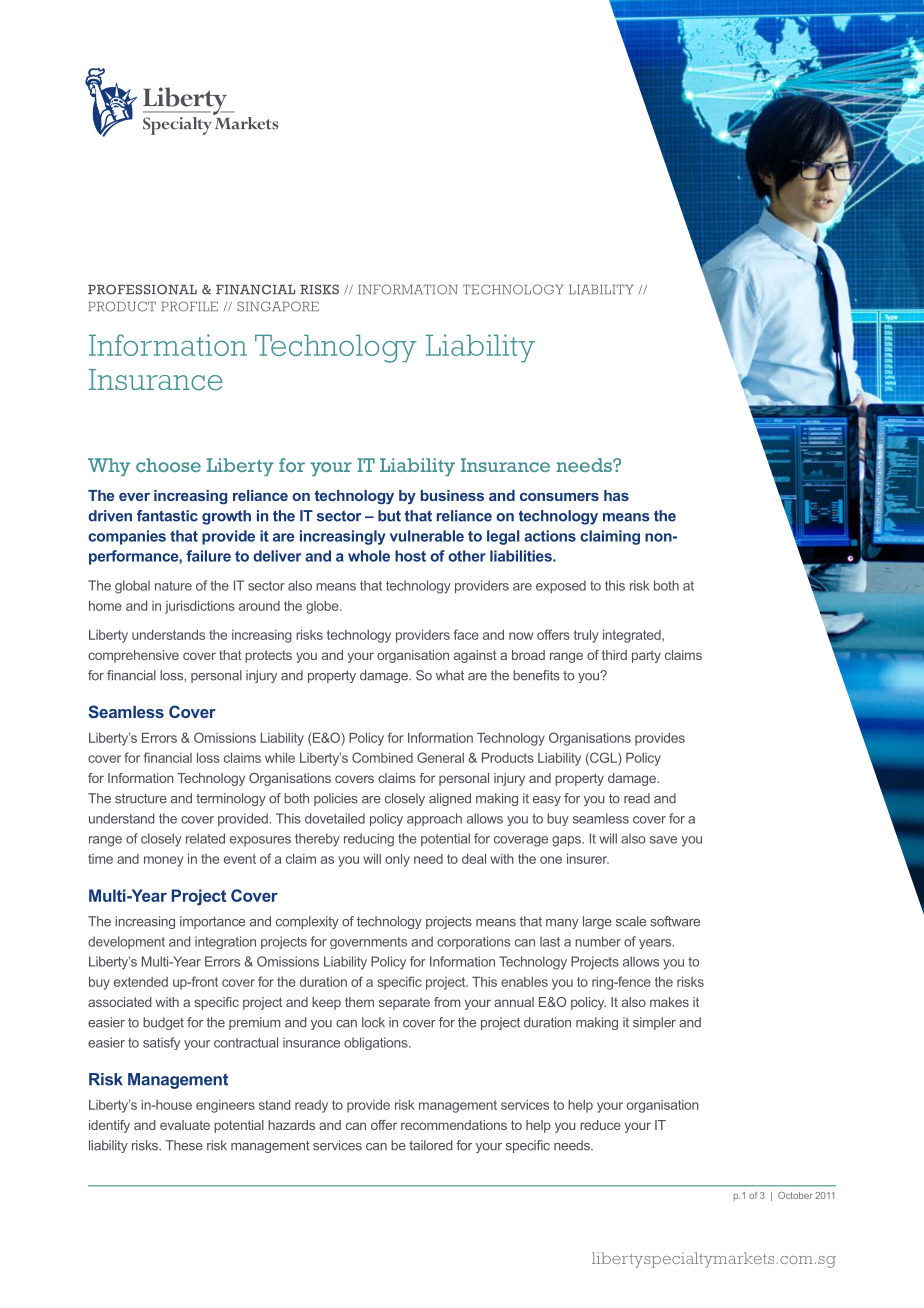  I want to click on General, so click(440, 757).
